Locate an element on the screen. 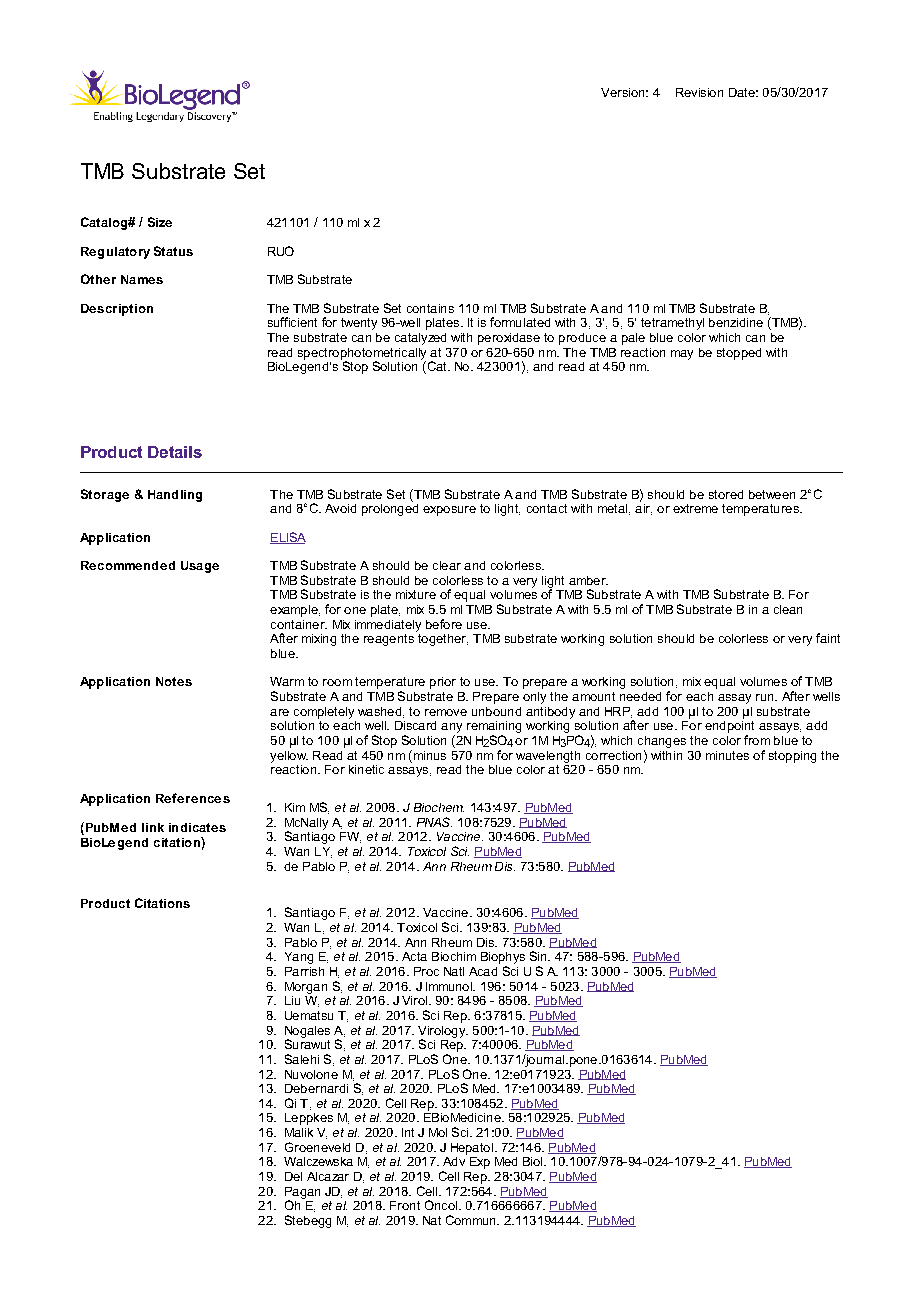 The height and width of the screenshot is (1307, 924). run is located at coordinates (766, 697).
